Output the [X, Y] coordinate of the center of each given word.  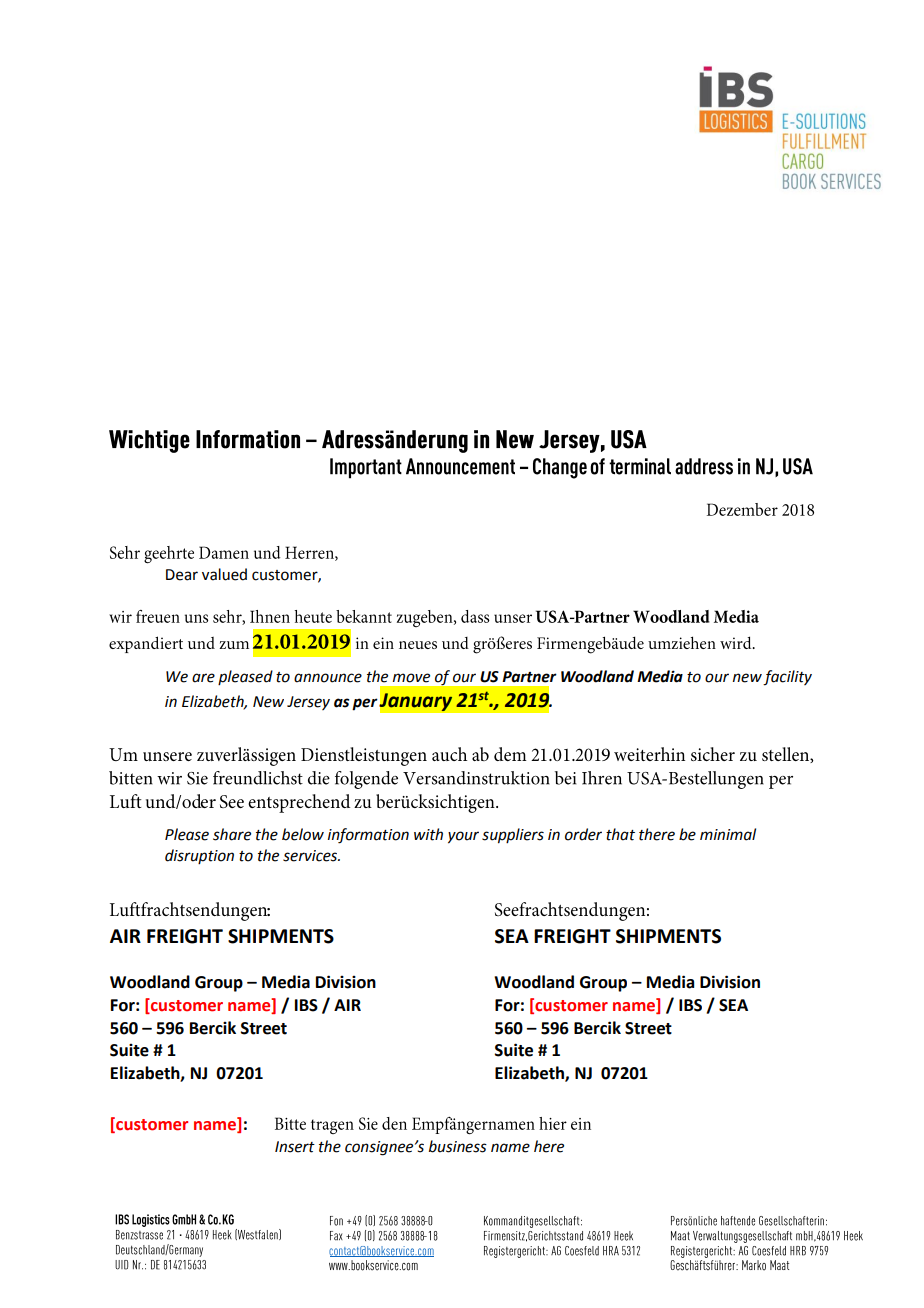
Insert [295, 1147]
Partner [529, 677]
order [583, 834]
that [620, 834]
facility [787, 678]
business [458, 1146]
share [232, 834]
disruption [199, 856]
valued [224, 574]
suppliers [513, 836]
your [463, 837]
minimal [728, 834]
